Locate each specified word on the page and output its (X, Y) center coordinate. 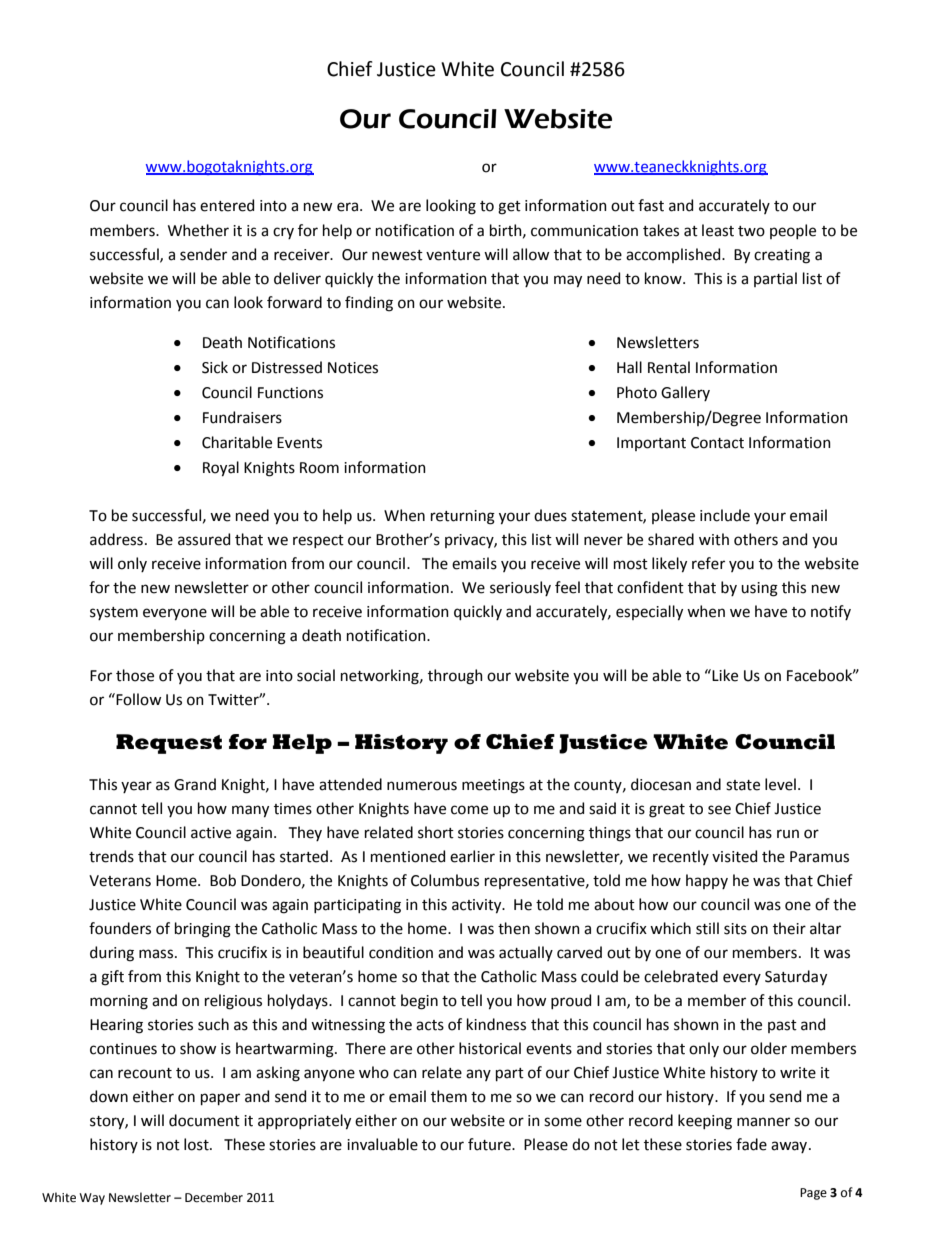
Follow (137, 699)
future (490, 1144)
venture (453, 255)
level (780, 784)
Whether (198, 230)
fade (751, 1144)
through (455, 677)
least (718, 230)
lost (197, 1144)
